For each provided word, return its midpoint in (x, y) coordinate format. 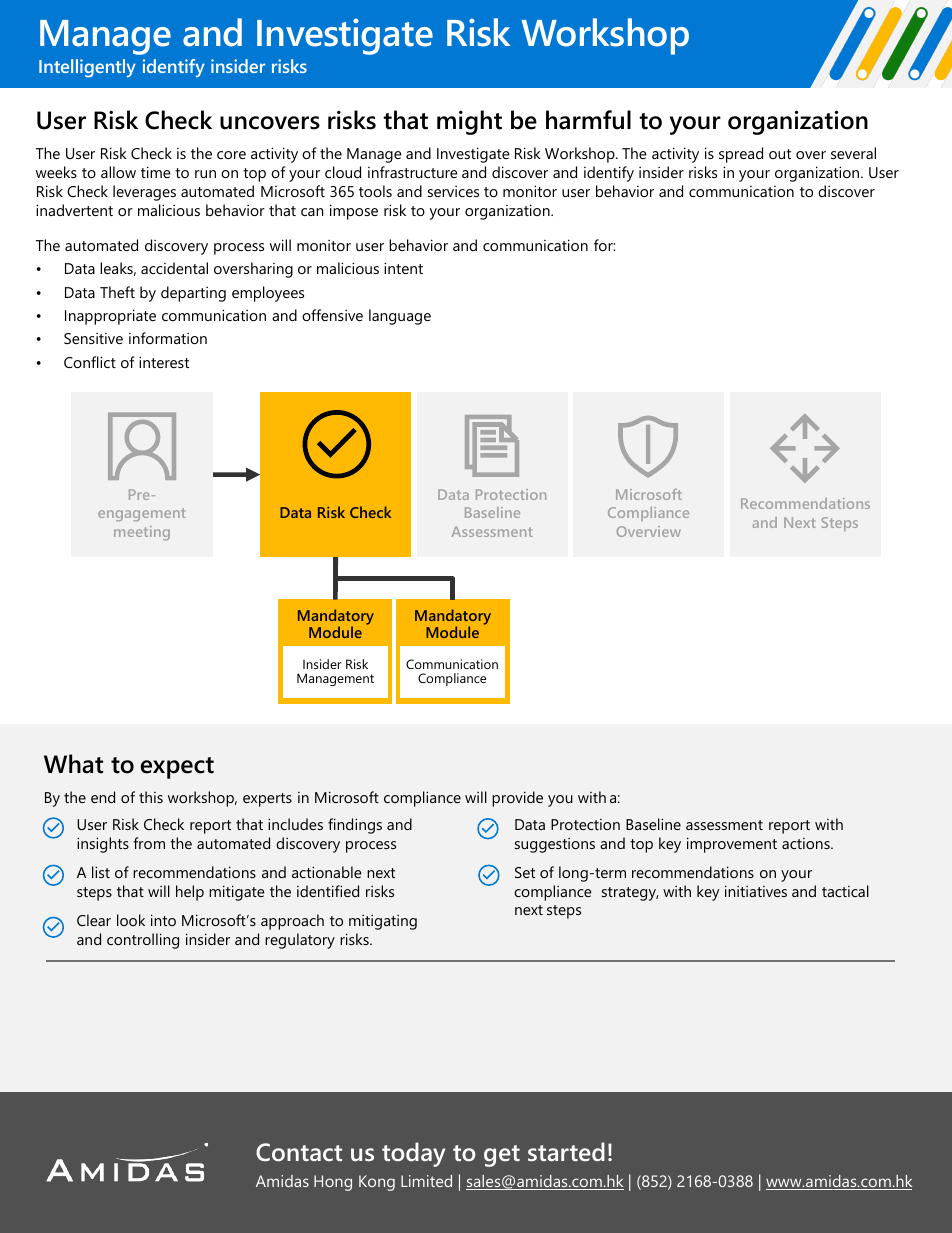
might (469, 122)
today (413, 1154)
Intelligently (87, 68)
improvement (732, 845)
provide (517, 799)
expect (177, 768)
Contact (299, 1152)
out (780, 154)
